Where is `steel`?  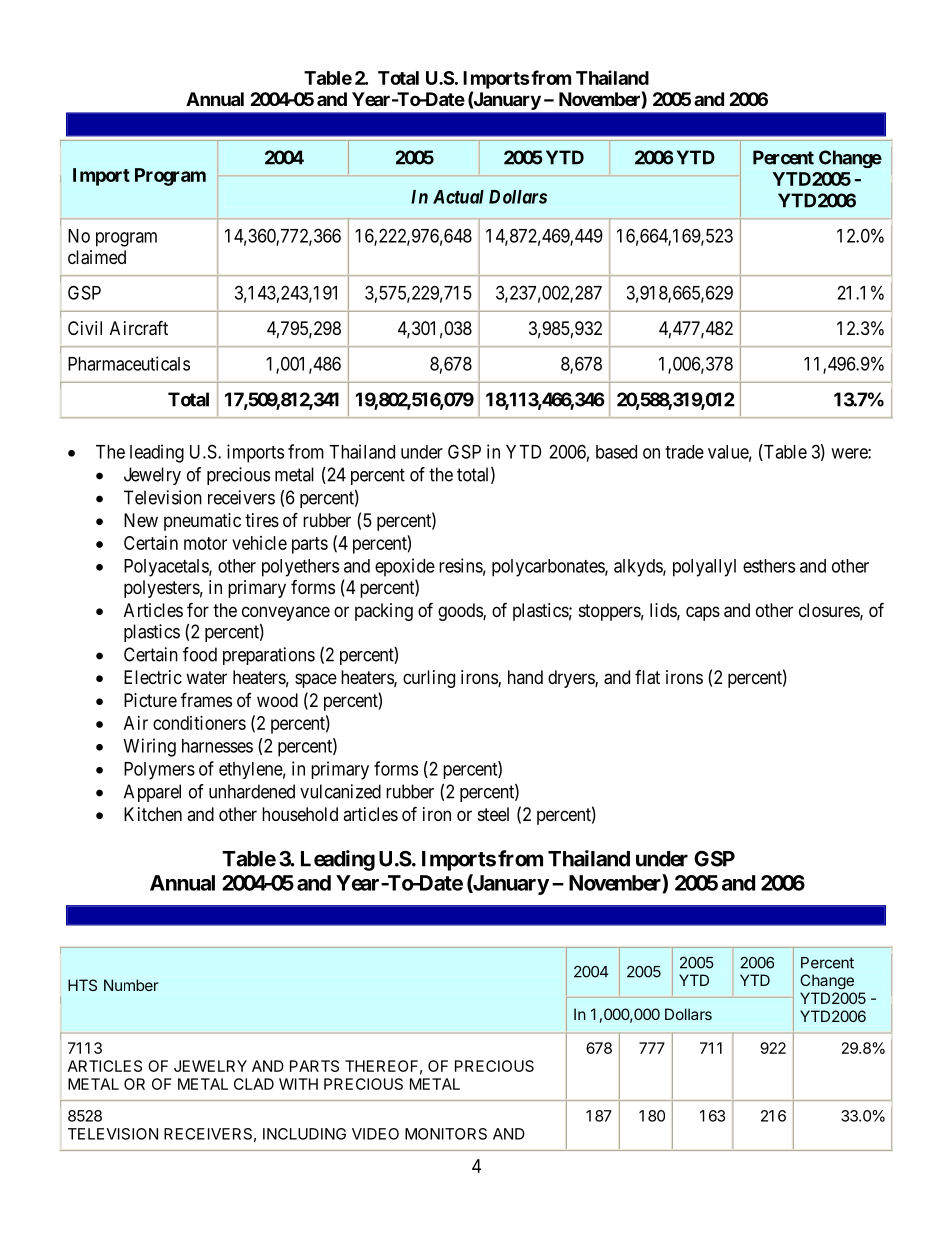 steel is located at coordinates (493, 814).
